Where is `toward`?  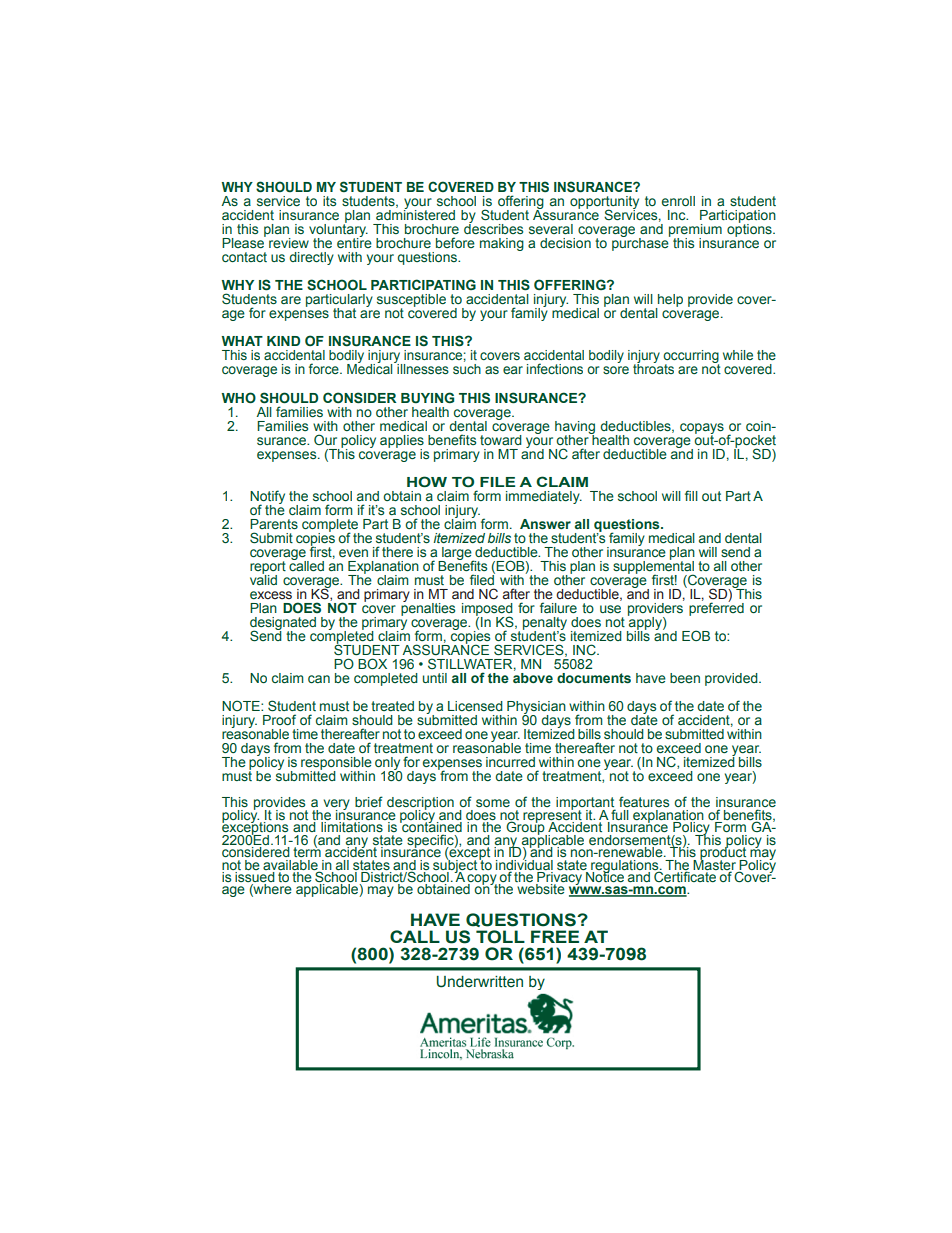
toward is located at coordinates (501, 440).
